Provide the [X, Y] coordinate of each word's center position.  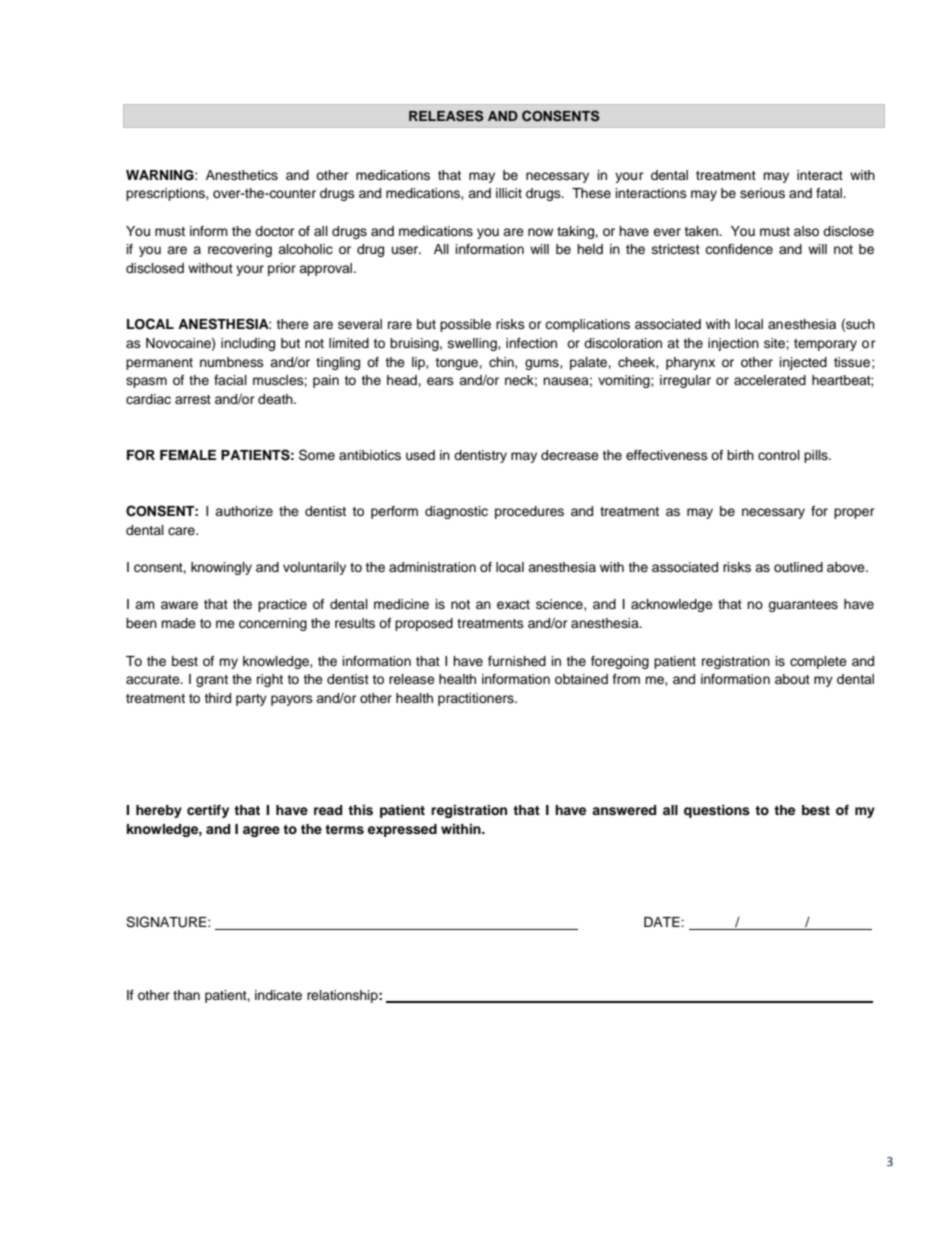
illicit [509, 193]
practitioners [477, 699]
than [186, 995]
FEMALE [188, 455]
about [792, 679]
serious [762, 193]
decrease [570, 455]
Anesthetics [242, 175]
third [217, 698]
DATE [663, 922]
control [779, 455]
